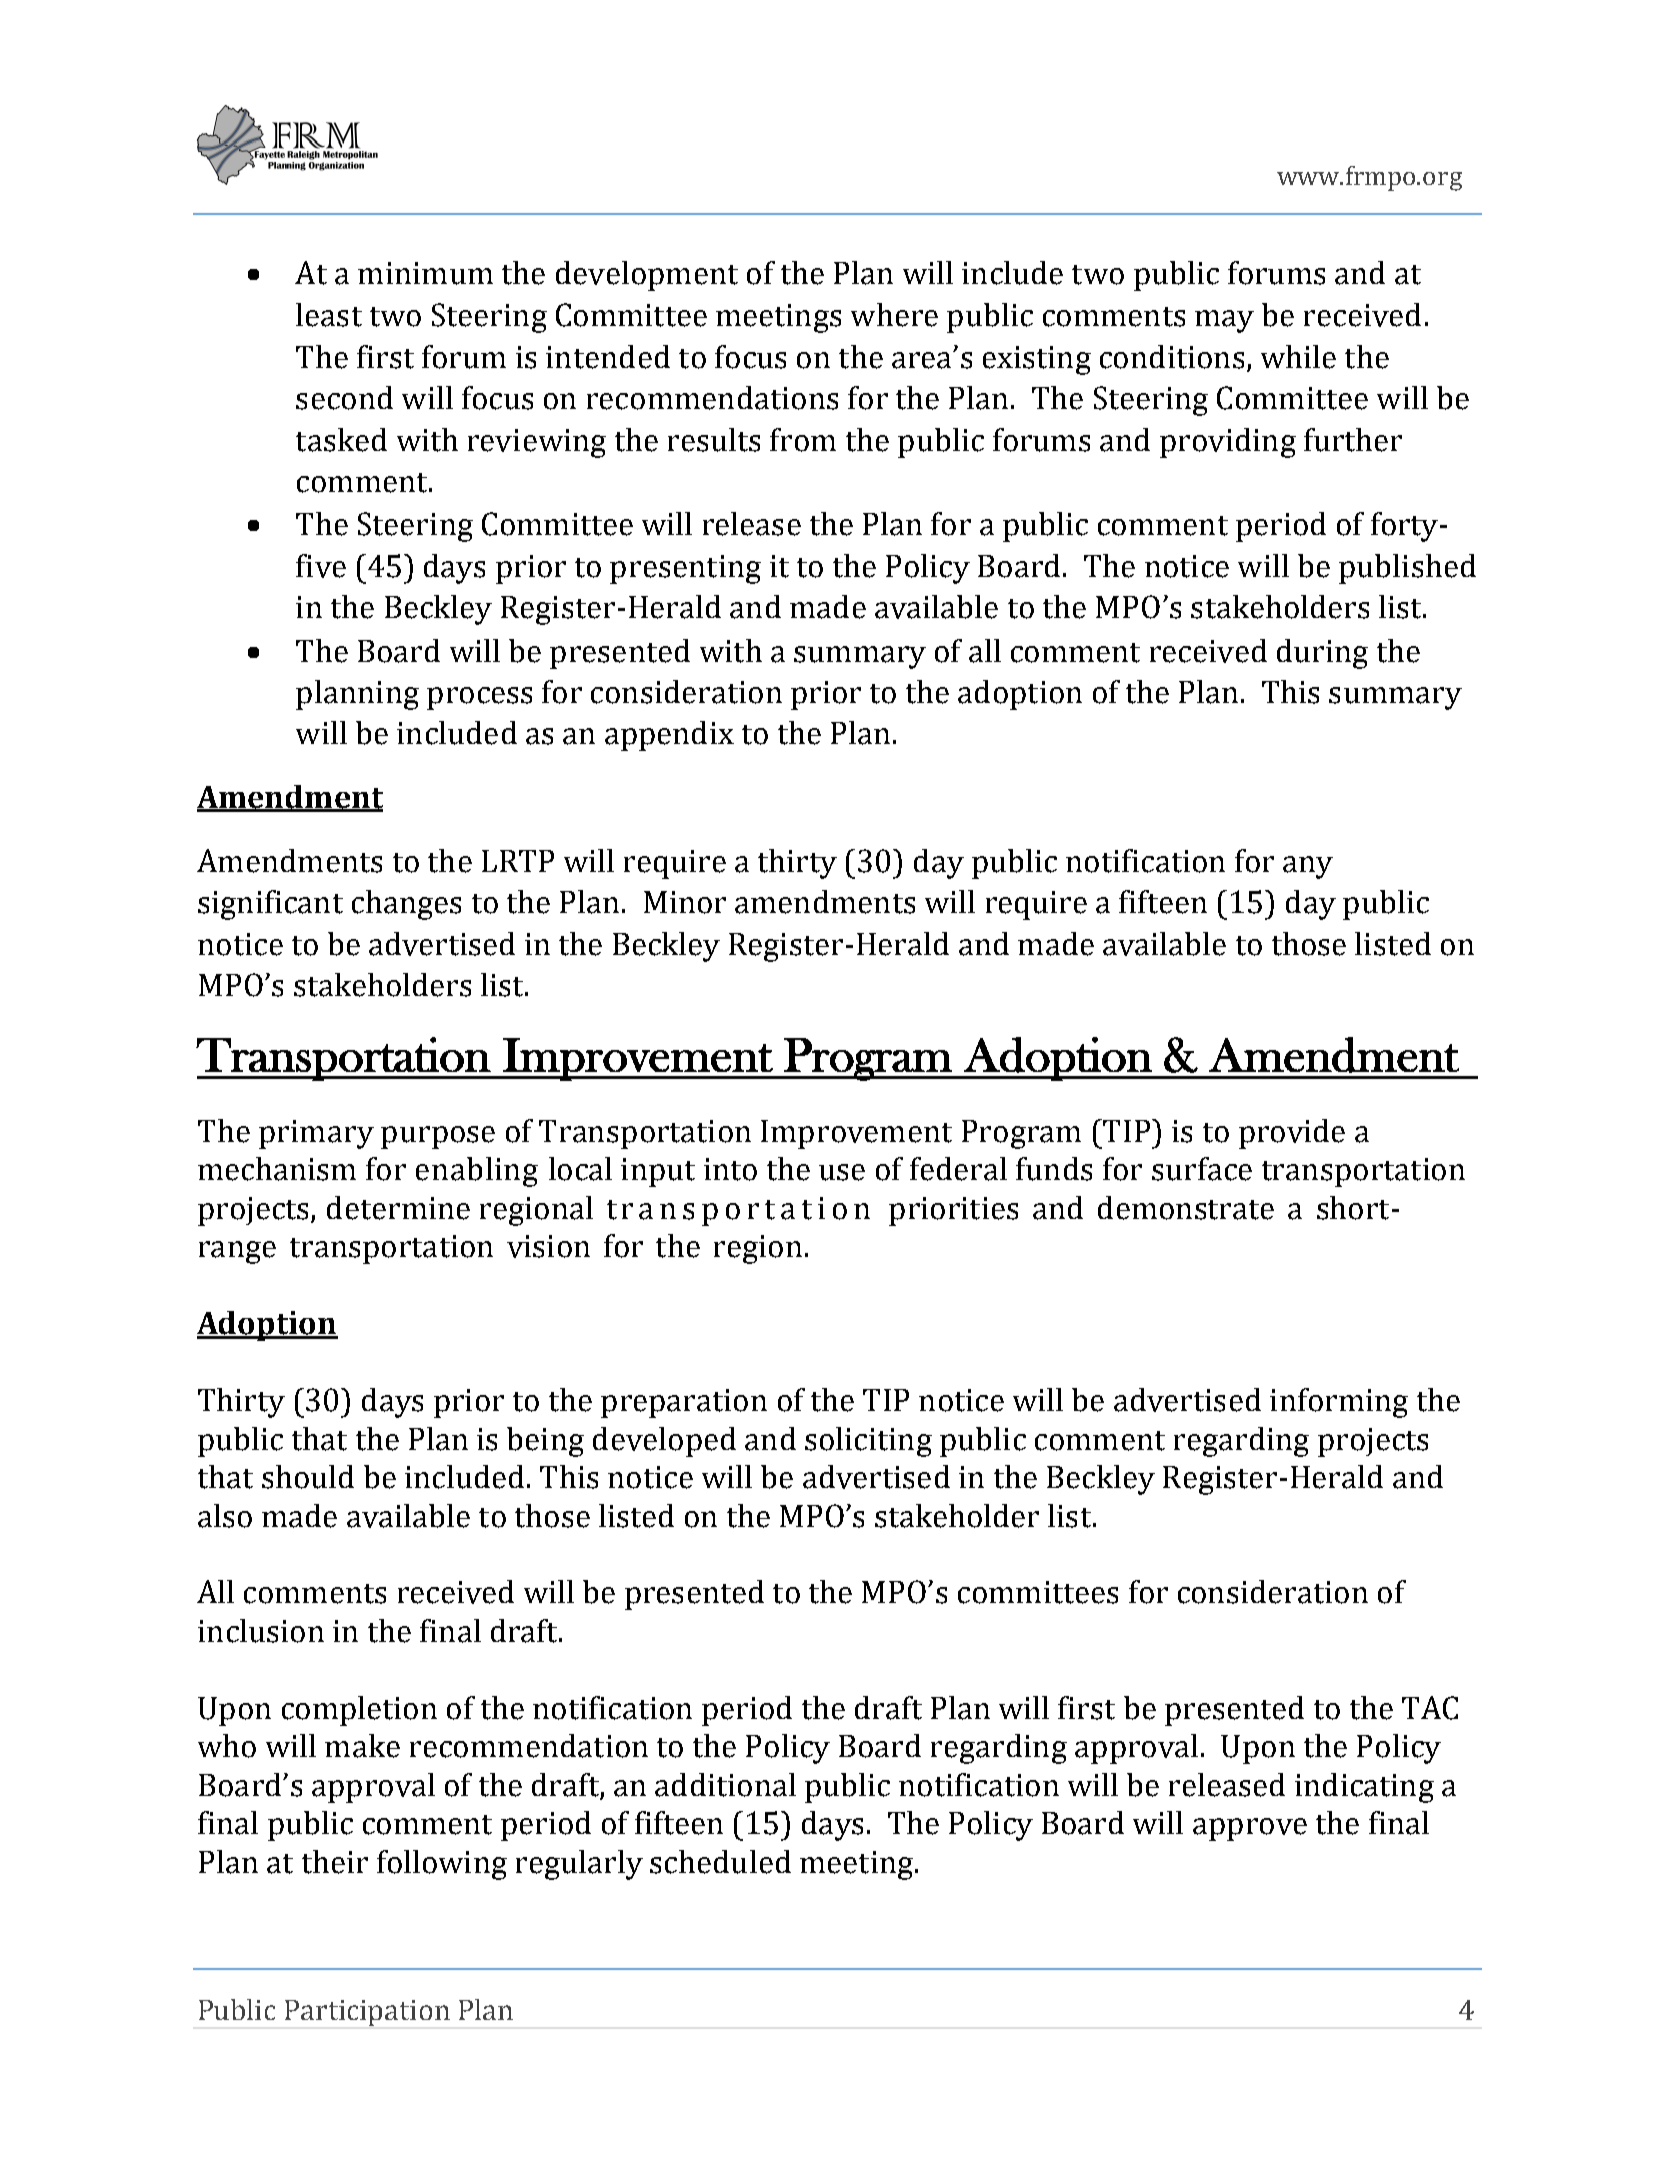 This document has width=1674, height=2166. I want to click on least, so click(329, 315).
